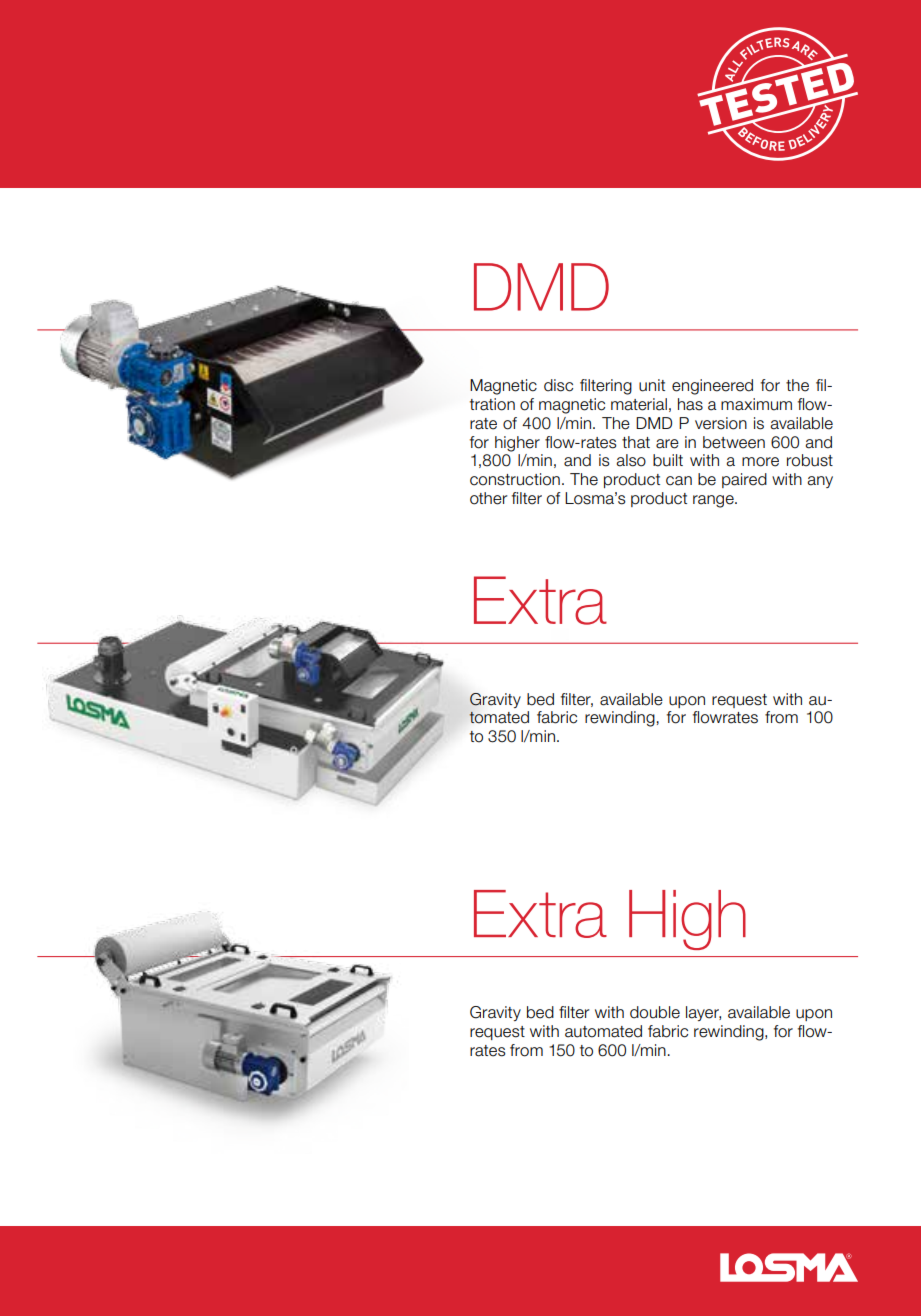 The width and height of the document is (921, 1316). Describe the element at coordinates (489, 498) in the document. I see `other` at that location.
